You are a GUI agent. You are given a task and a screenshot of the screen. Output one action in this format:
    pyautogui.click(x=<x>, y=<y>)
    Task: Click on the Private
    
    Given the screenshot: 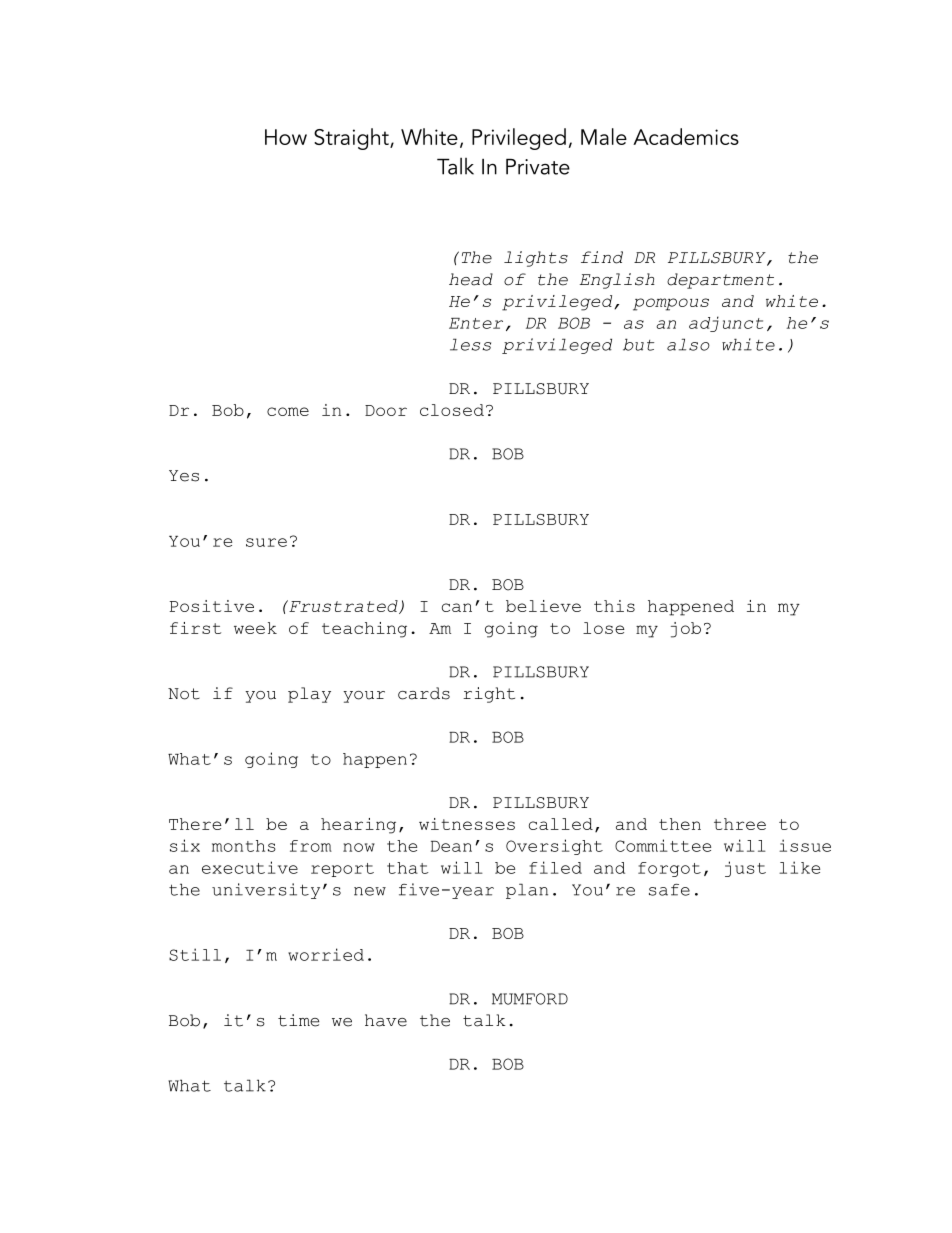 What is the action you would take?
    pyautogui.click(x=538, y=167)
